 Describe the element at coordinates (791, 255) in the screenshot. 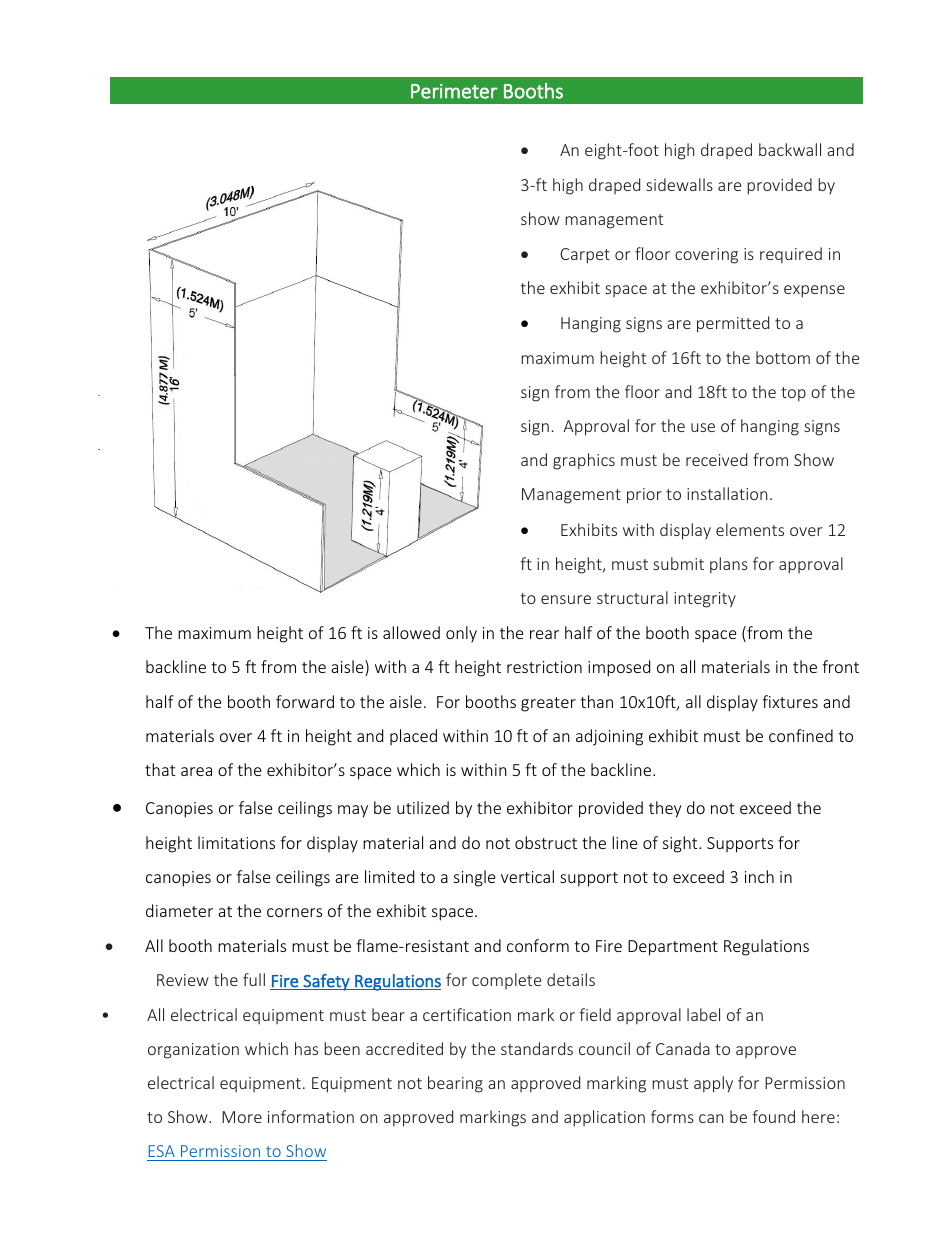

I see `required` at that location.
